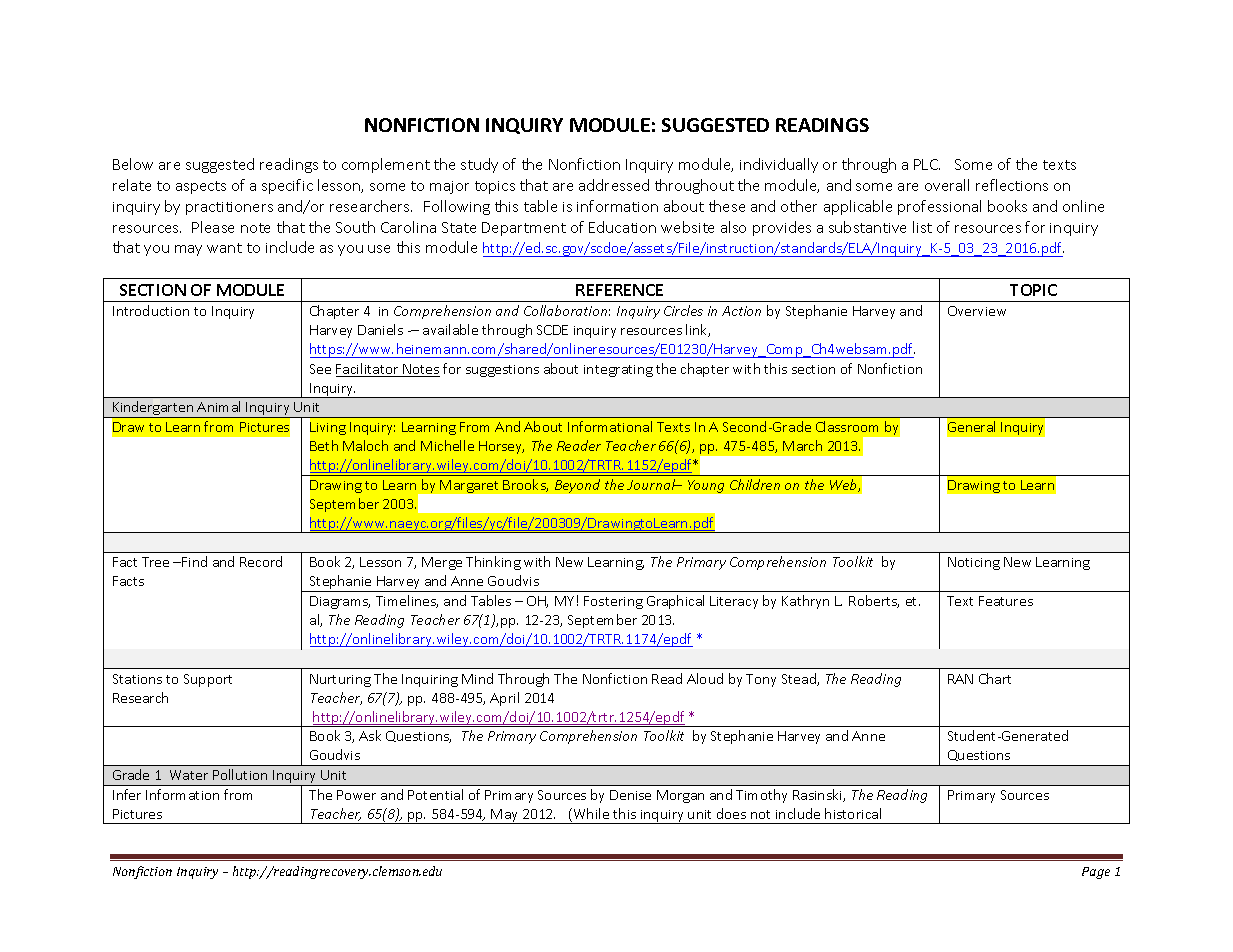 This screenshot has height=952, width=1233. What do you see at coordinates (614, 185) in the screenshot?
I see `addressed` at bounding box center [614, 185].
